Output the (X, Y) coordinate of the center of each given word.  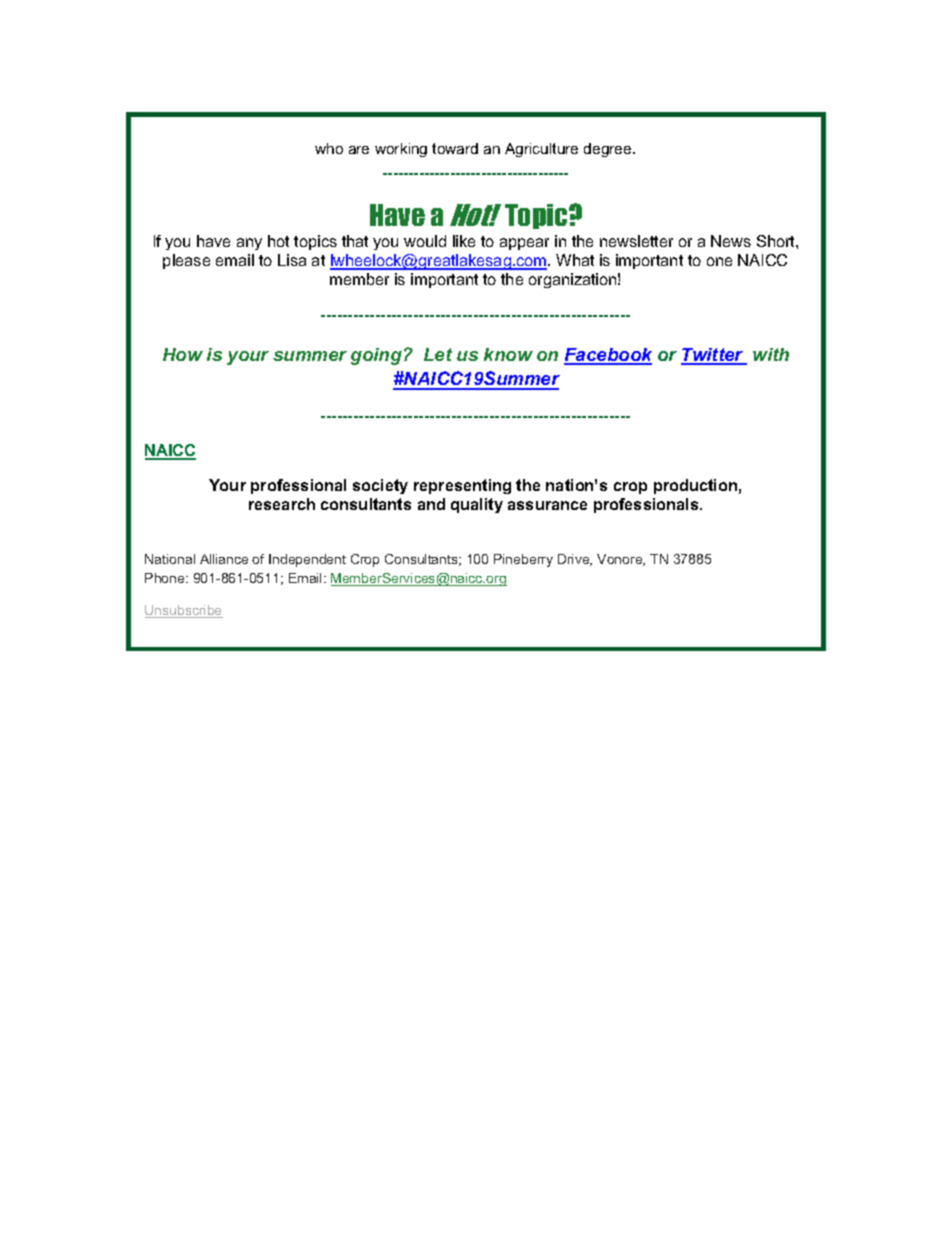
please (186, 261)
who (329, 148)
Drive (575, 560)
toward (455, 148)
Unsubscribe (184, 611)
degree (609, 150)
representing (462, 486)
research (282, 504)
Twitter (713, 356)
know (508, 354)
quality (477, 505)
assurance (547, 505)
